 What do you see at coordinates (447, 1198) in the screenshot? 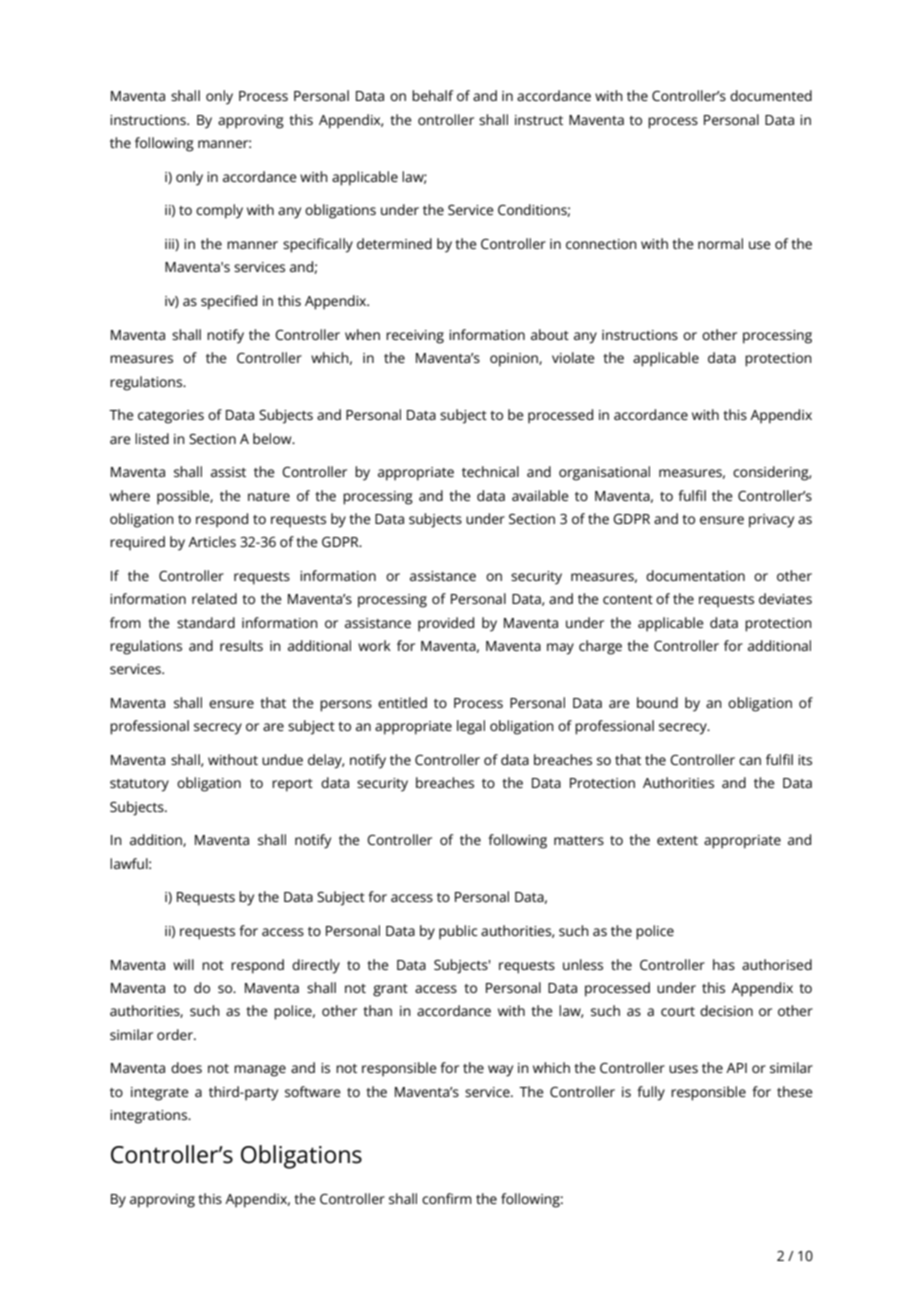
I see `confirm` at bounding box center [447, 1198].
